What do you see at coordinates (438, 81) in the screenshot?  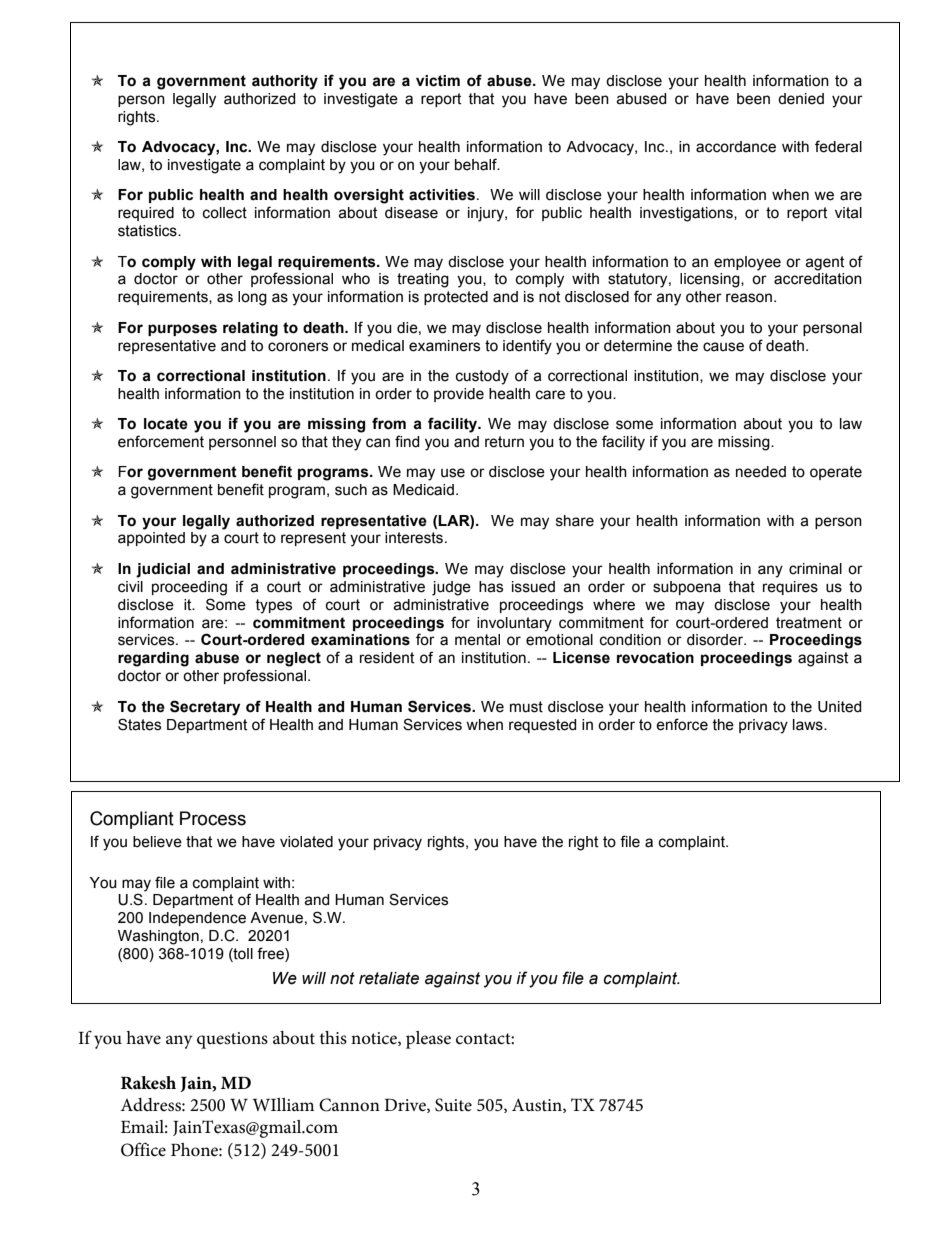 I see `victim` at bounding box center [438, 81].
